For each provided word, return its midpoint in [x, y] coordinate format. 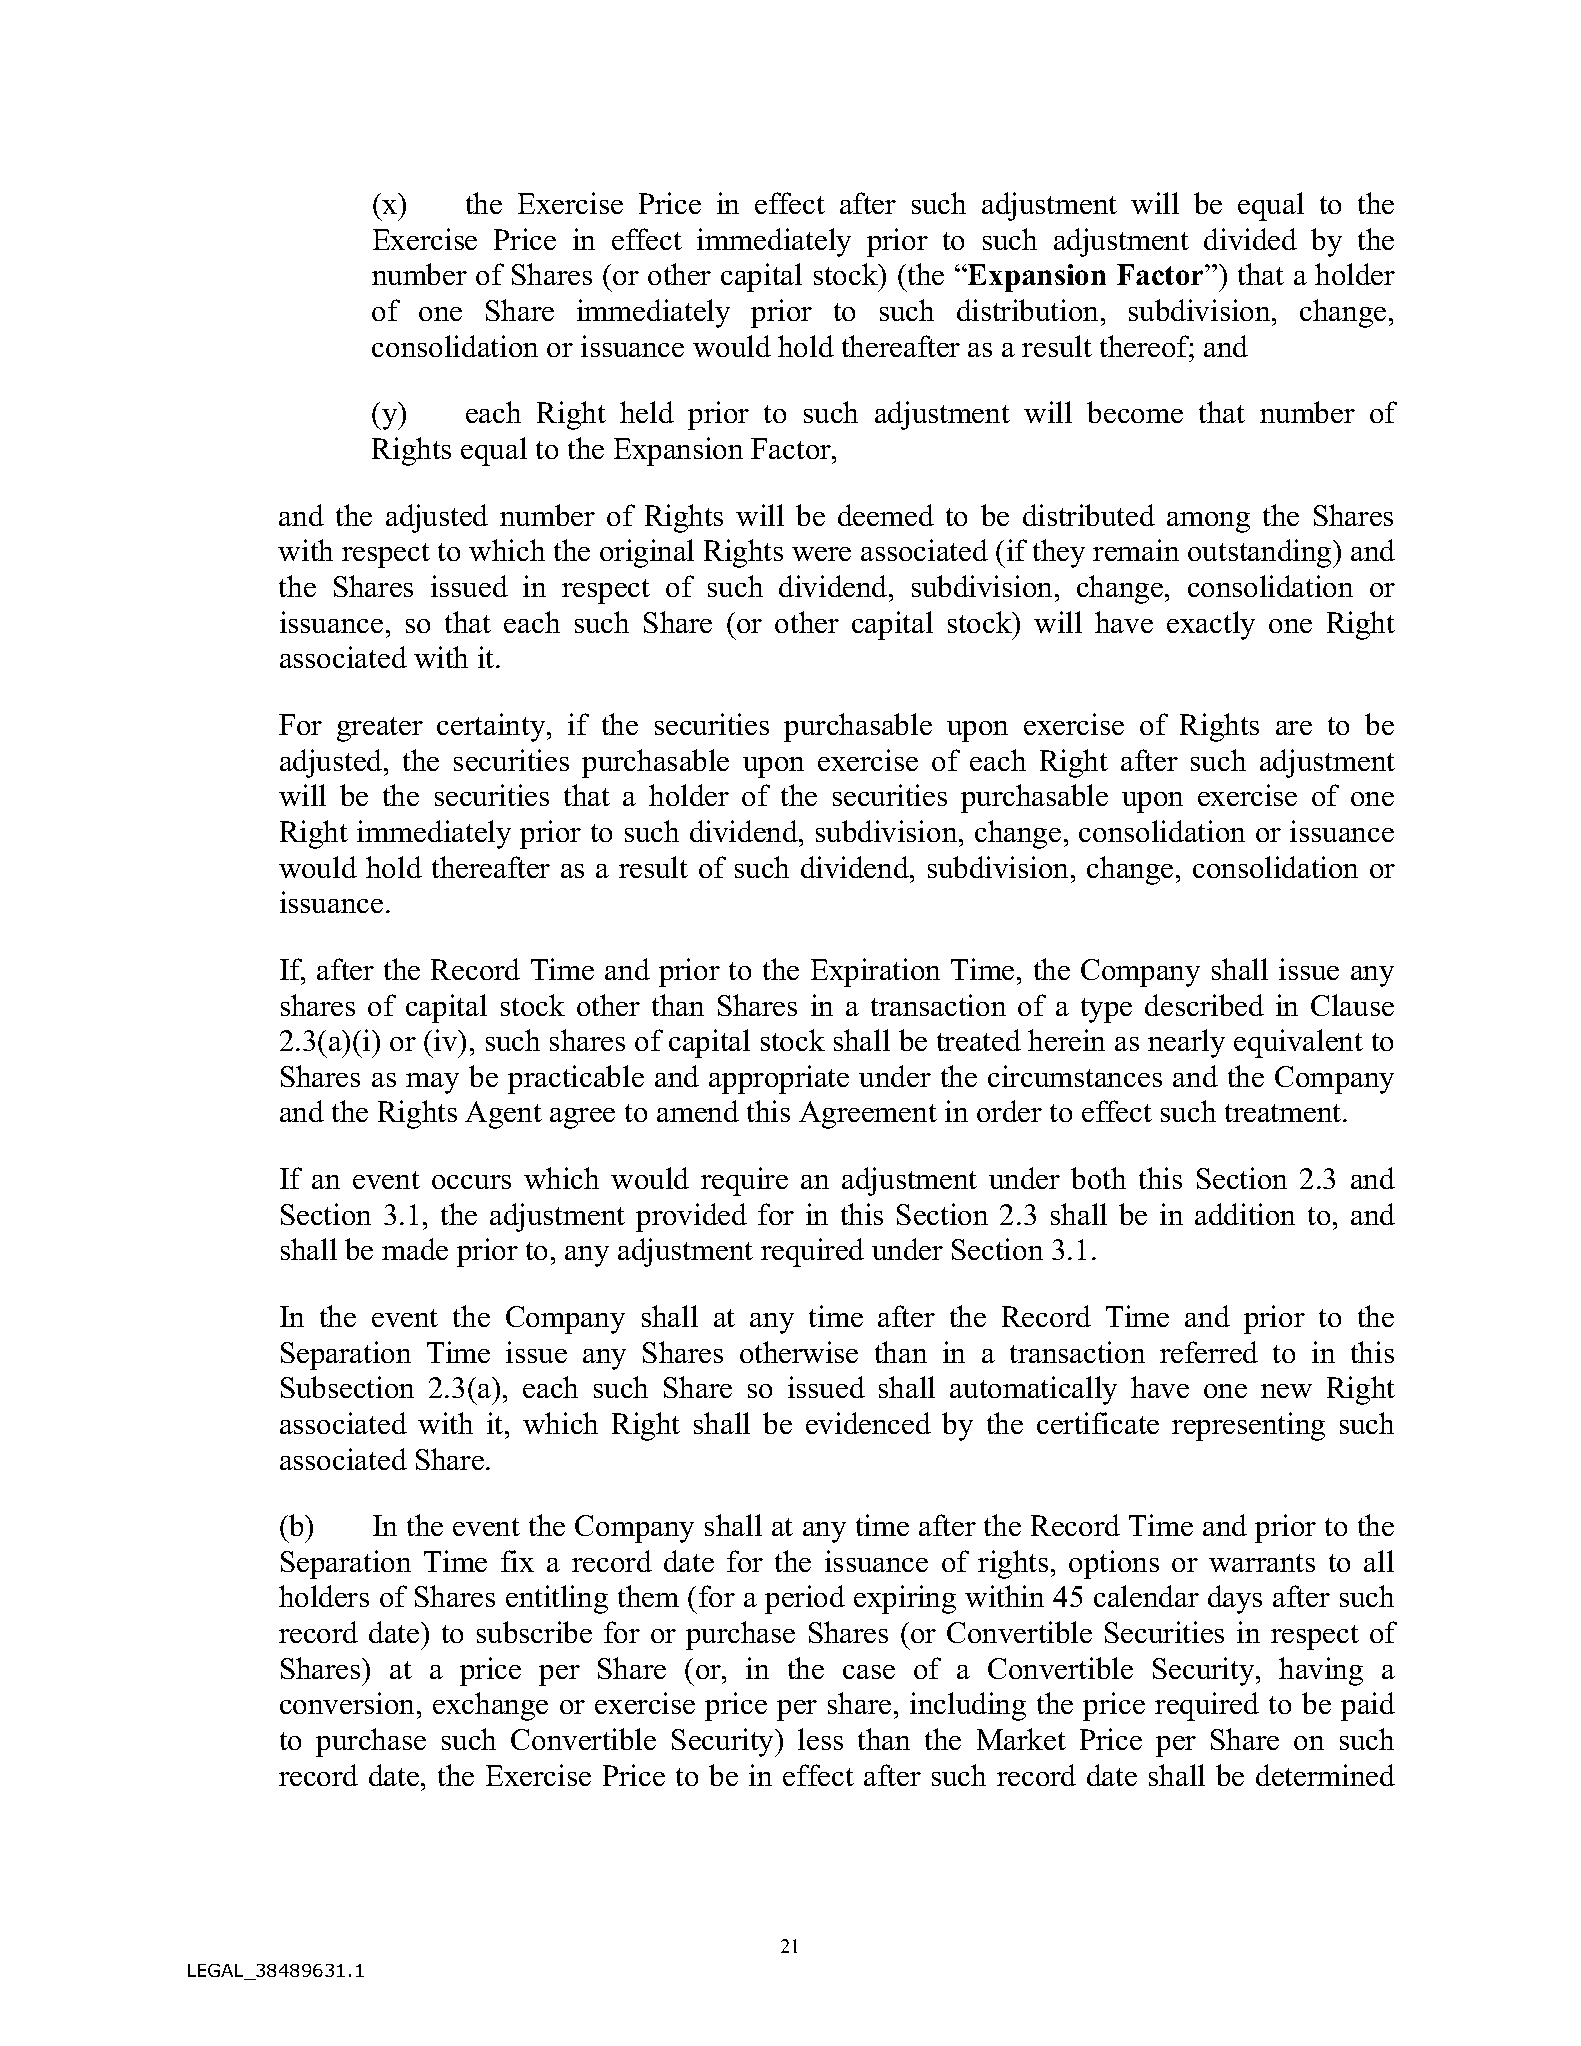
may [432, 1083]
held [647, 412]
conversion [347, 1703]
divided [1250, 239]
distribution [1027, 310]
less [820, 1739]
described [1204, 1005]
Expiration [875, 972]
